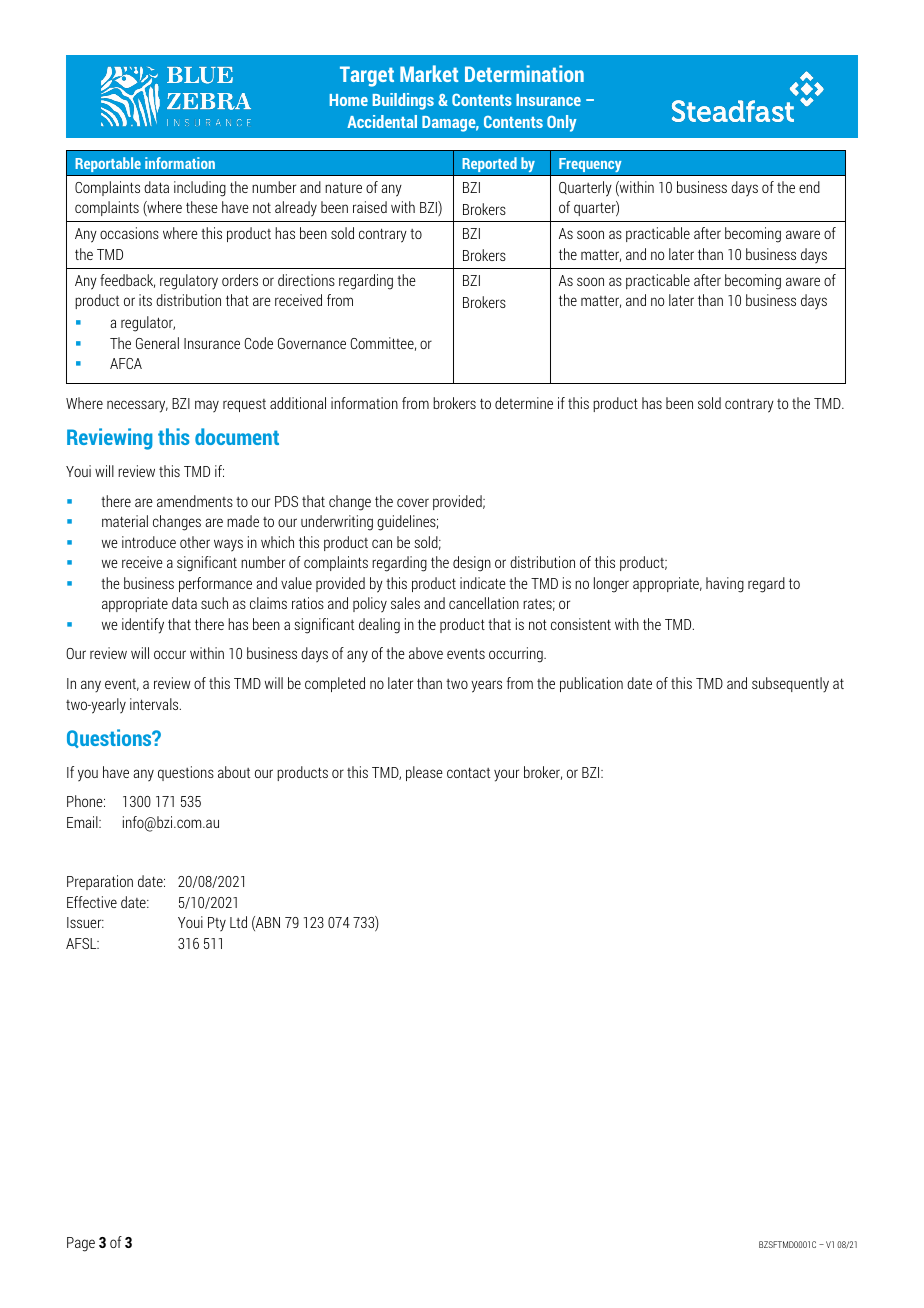  What do you see at coordinates (238, 922) in the screenshot?
I see `Ltd` at bounding box center [238, 922].
